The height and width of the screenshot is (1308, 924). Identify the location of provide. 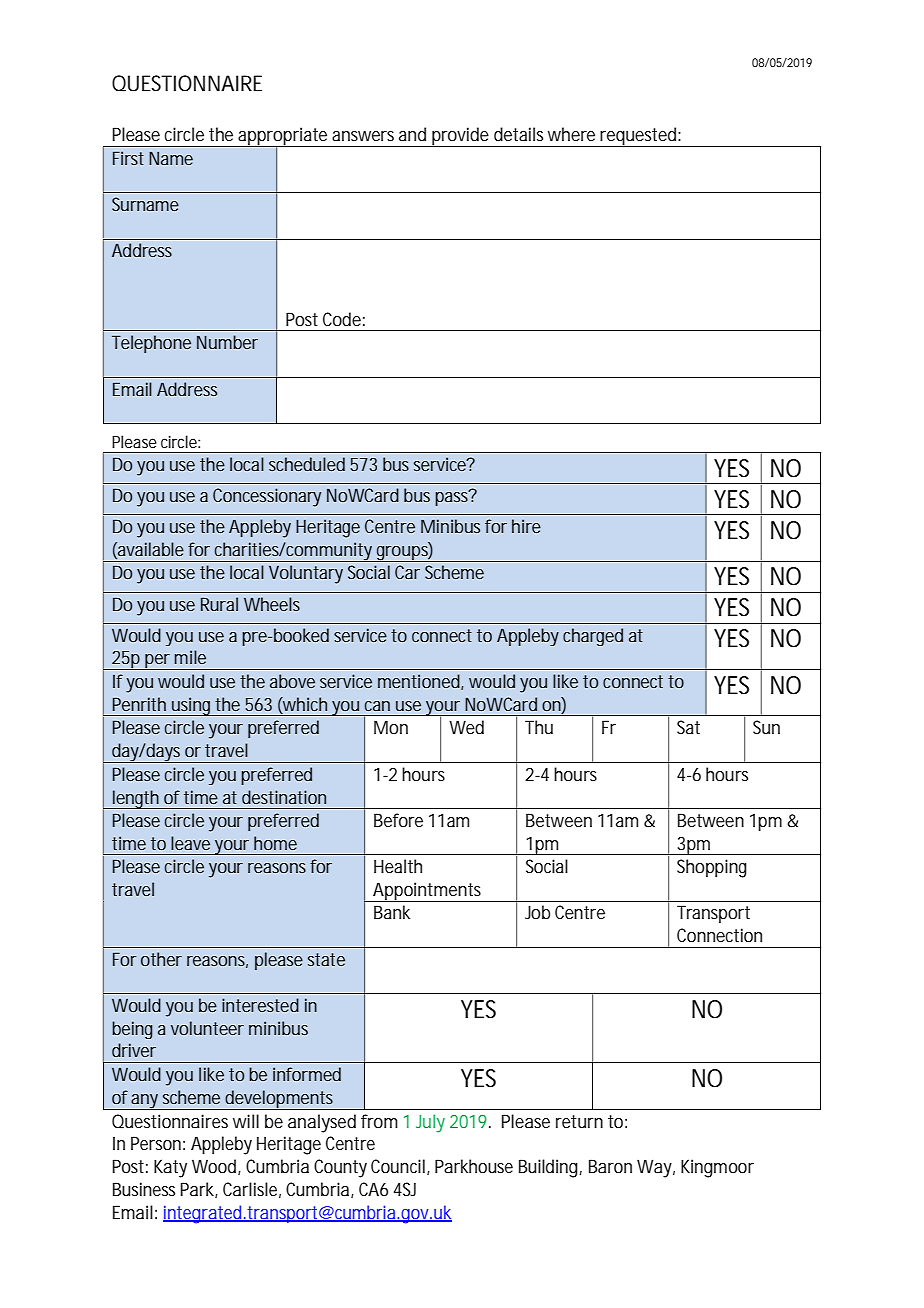
(461, 137).
